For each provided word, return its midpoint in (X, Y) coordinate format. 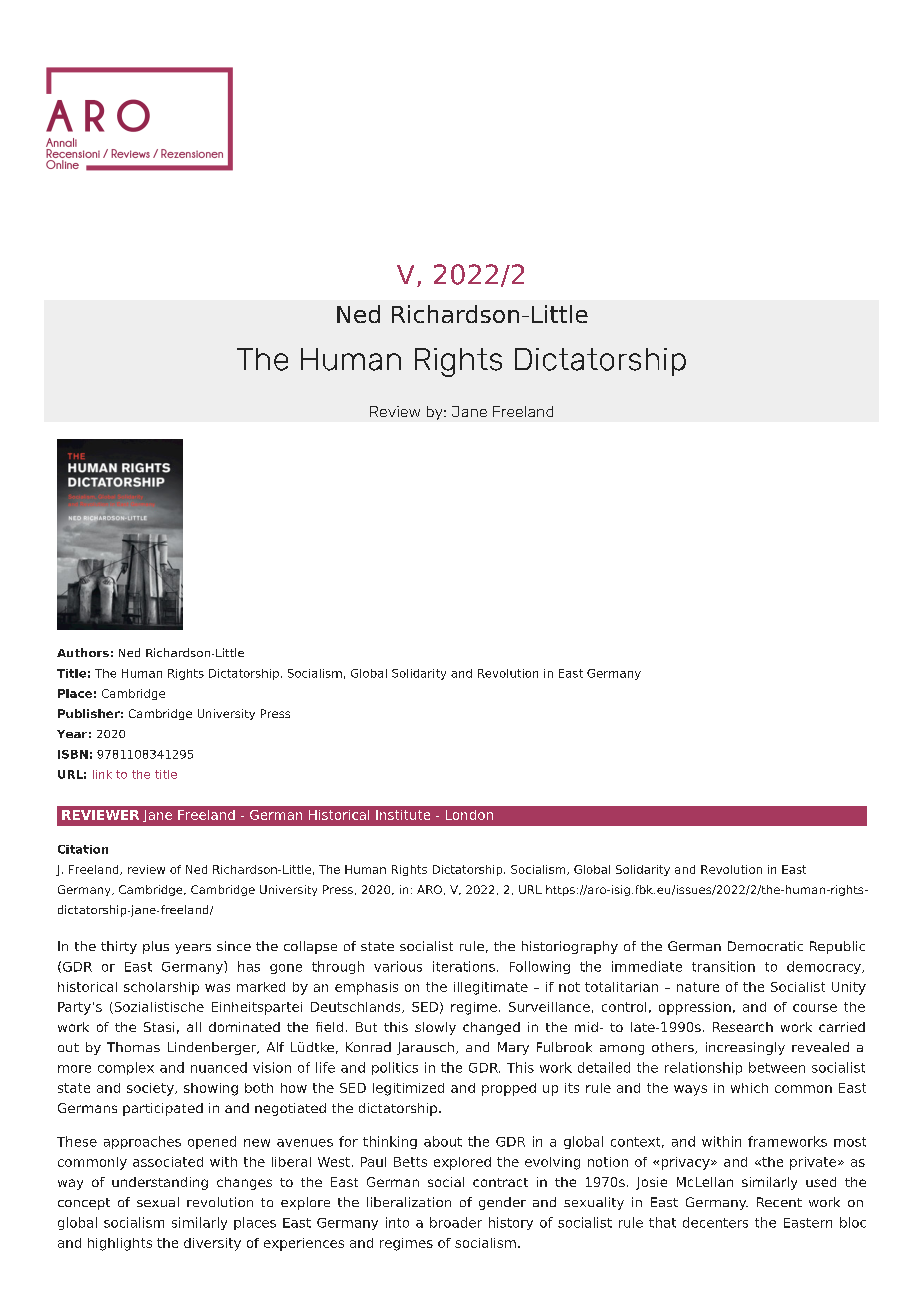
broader (456, 1222)
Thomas (133, 1047)
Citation (83, 849)
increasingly (745, 1048)
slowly (435, 1028)
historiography (570, 947)
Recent (779, 1202)
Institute (403, 815)
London (469, 815)
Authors (83, 652)
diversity (212, 1244)
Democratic (765, 946)
